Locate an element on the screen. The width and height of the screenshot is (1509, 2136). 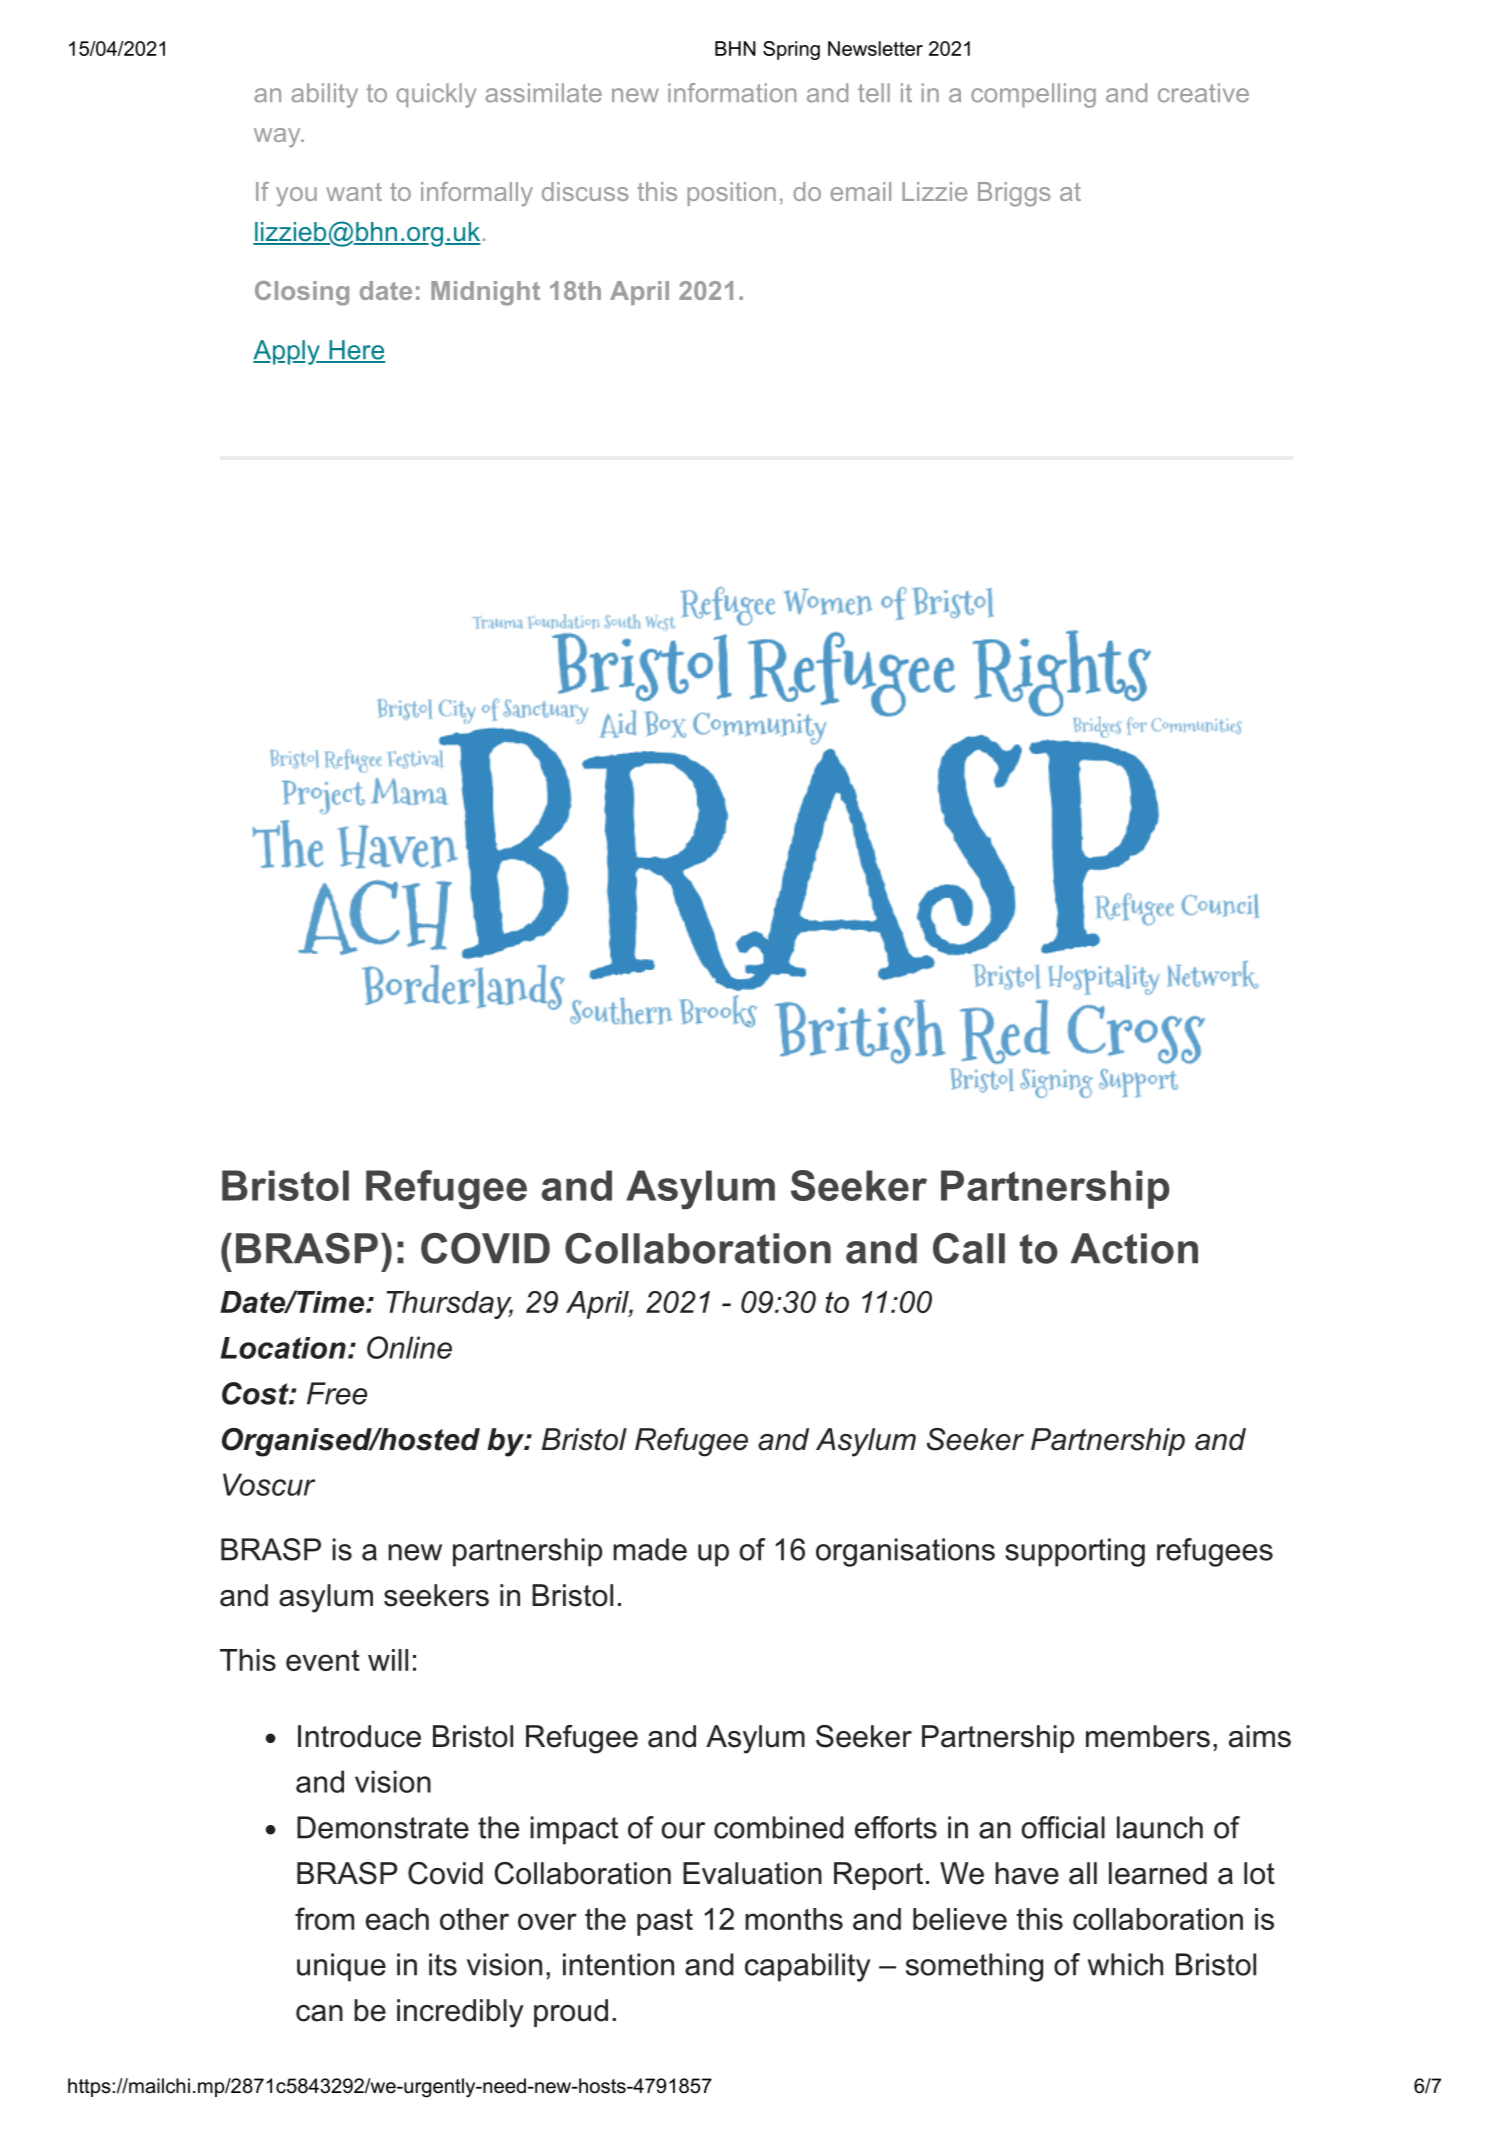
quickly is located at coordinates (436, 95).
